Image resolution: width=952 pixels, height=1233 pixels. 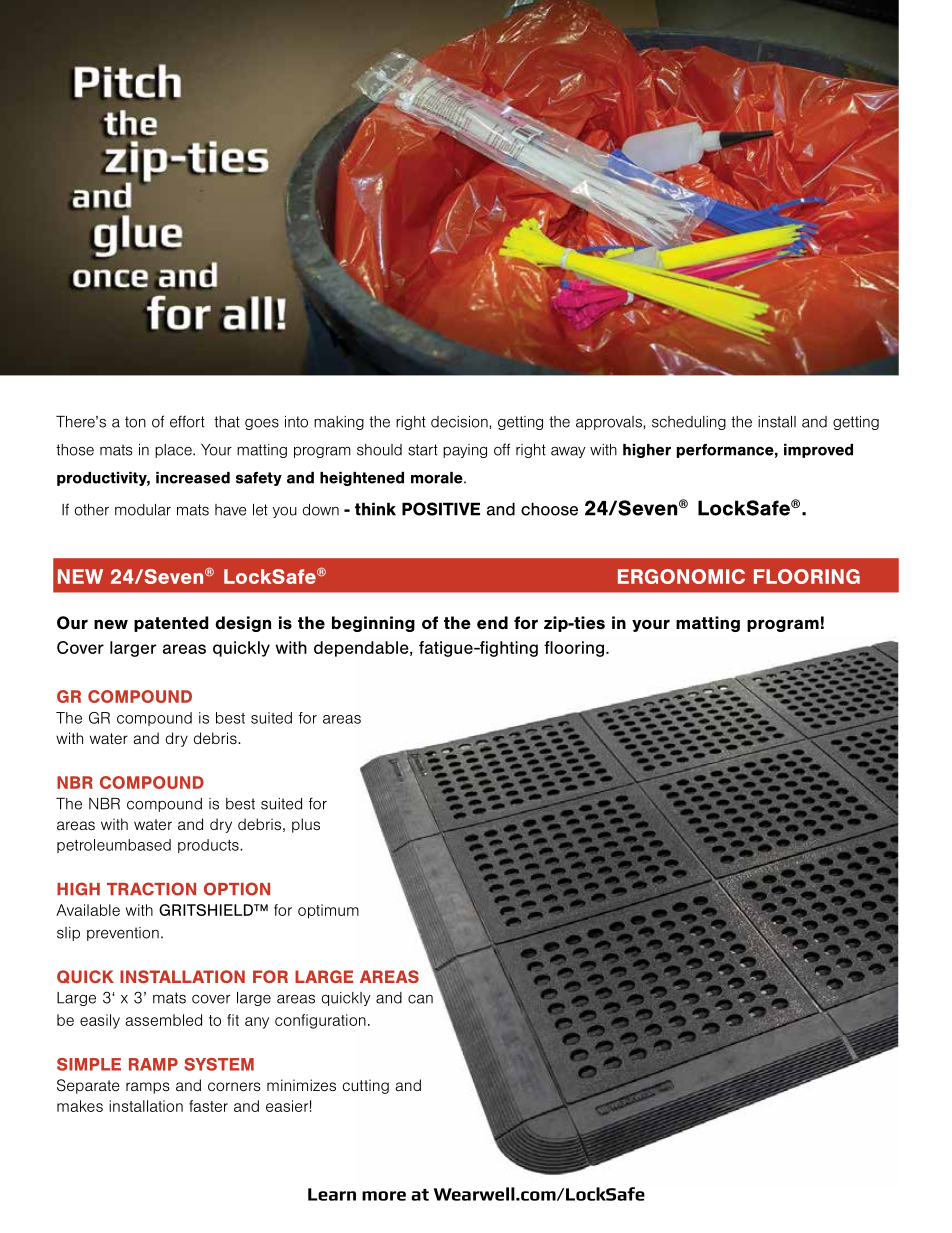 I want to click on faster, so click(x=208, y=1106).
